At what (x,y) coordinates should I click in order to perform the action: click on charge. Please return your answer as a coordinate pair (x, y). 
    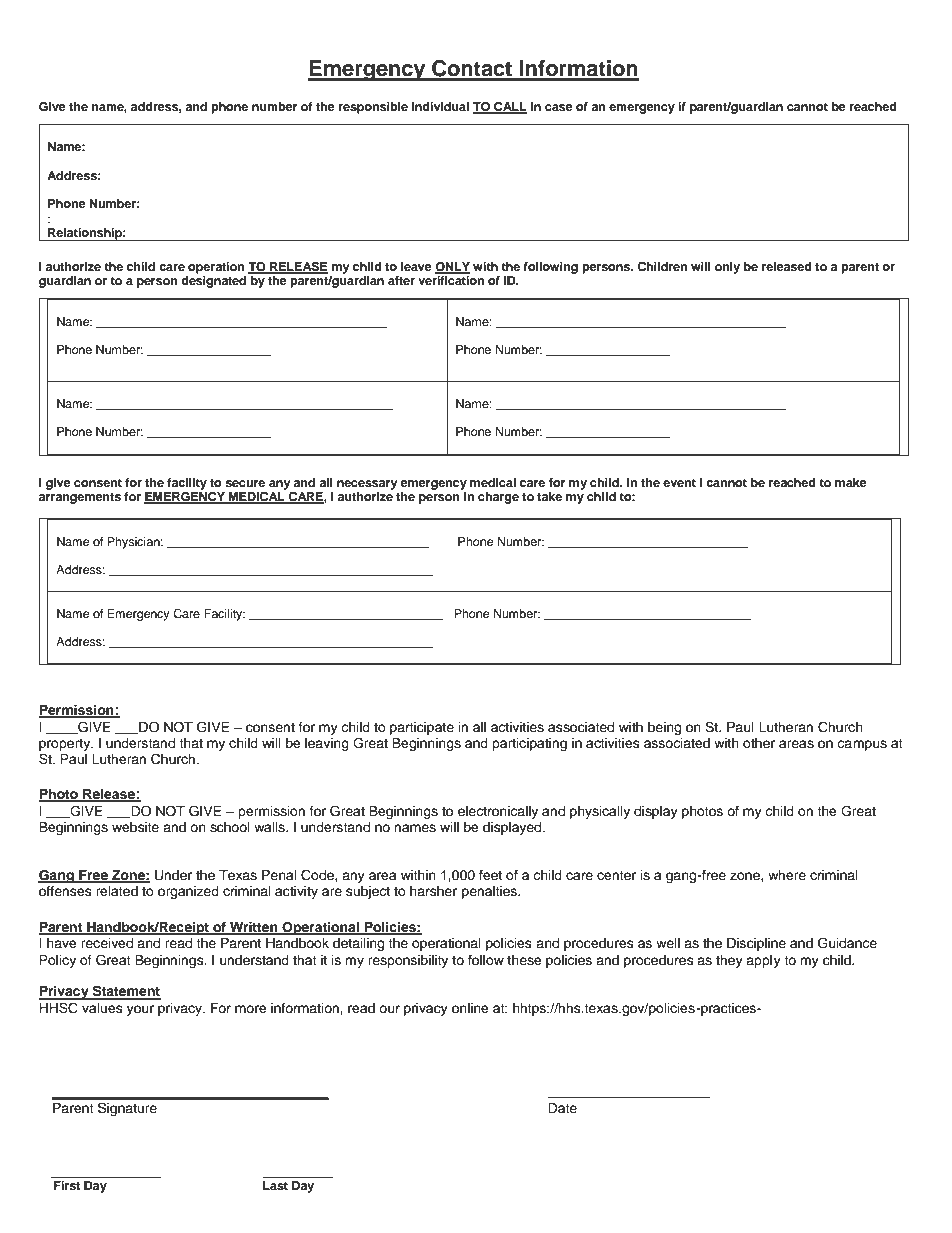
    Looking at the image, I should click on (498, 498).
